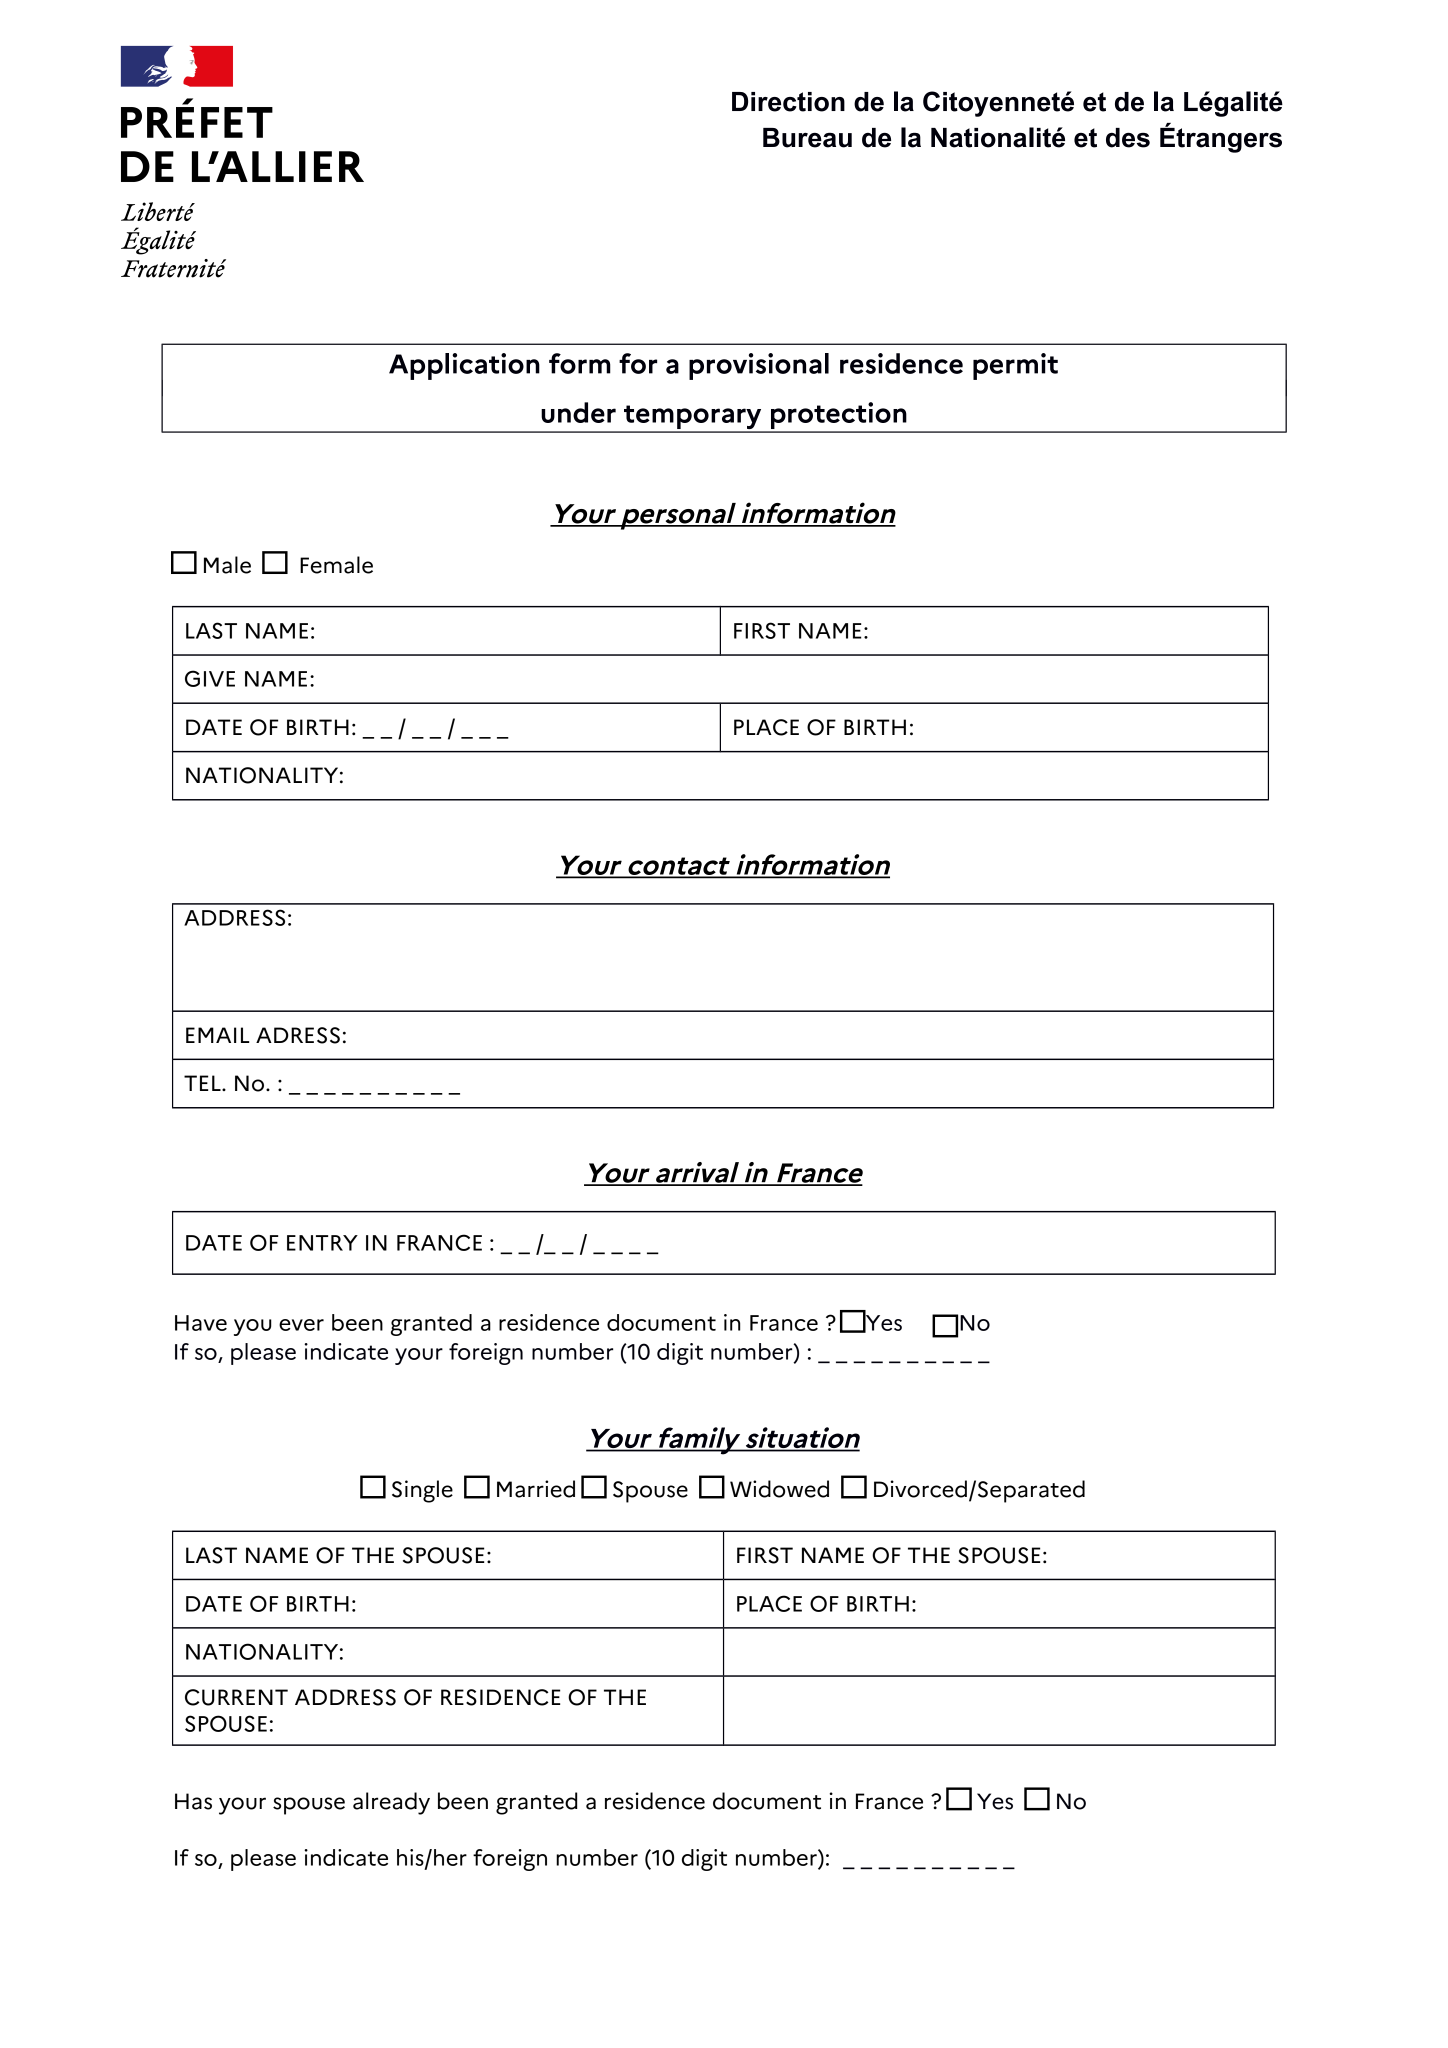  Describe the element at coordinates (1128, 138) in the screenshot. I see `des` at that location.
